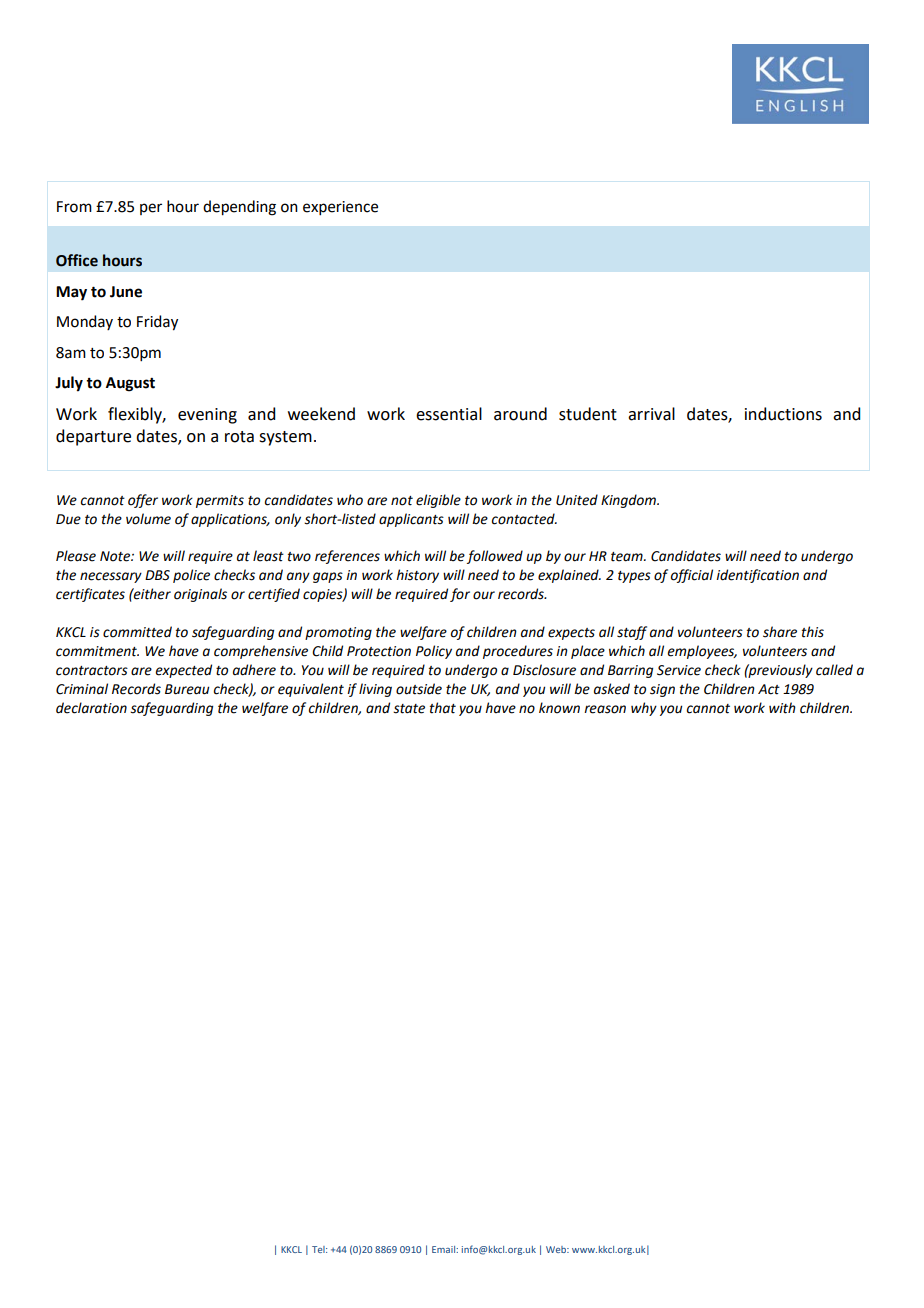 This screenshot has width=924, height=1308. I want to click on experience, so click(340, 208).
